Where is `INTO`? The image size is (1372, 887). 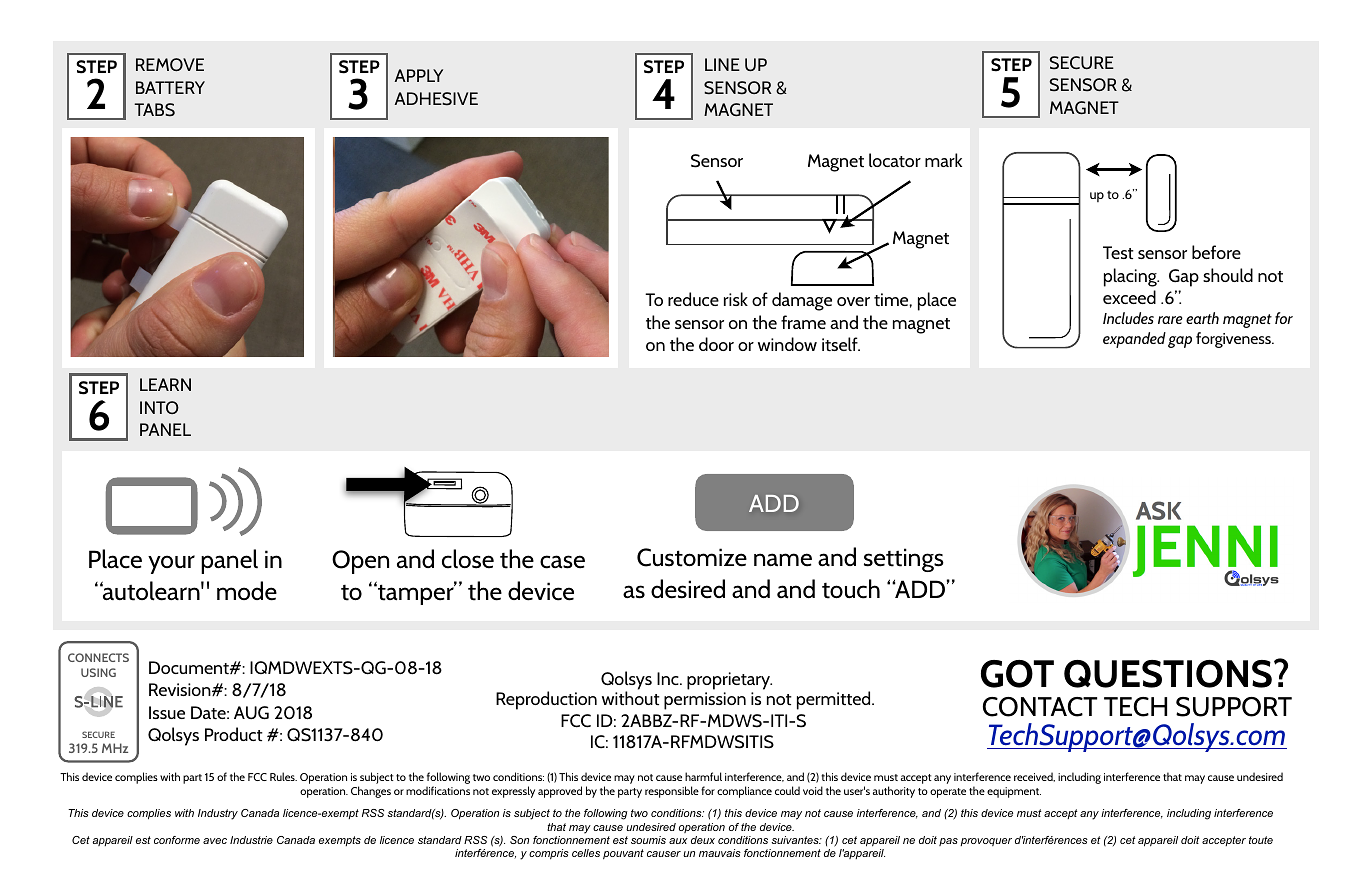
INTO is located at coordinates (159, 407).
